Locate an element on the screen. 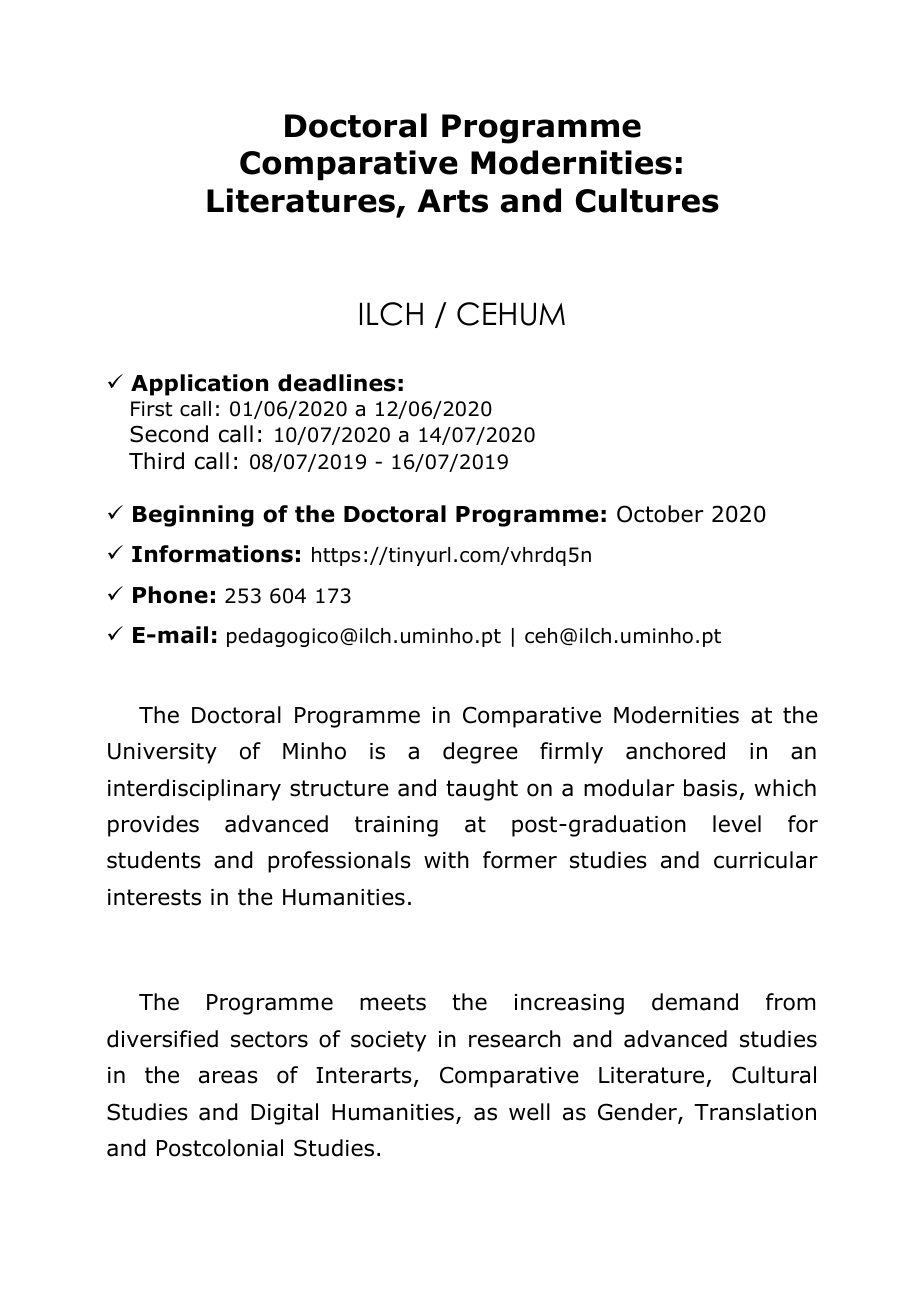 The image size is (924, 1313). Application is located at coordinates (199, 385).
